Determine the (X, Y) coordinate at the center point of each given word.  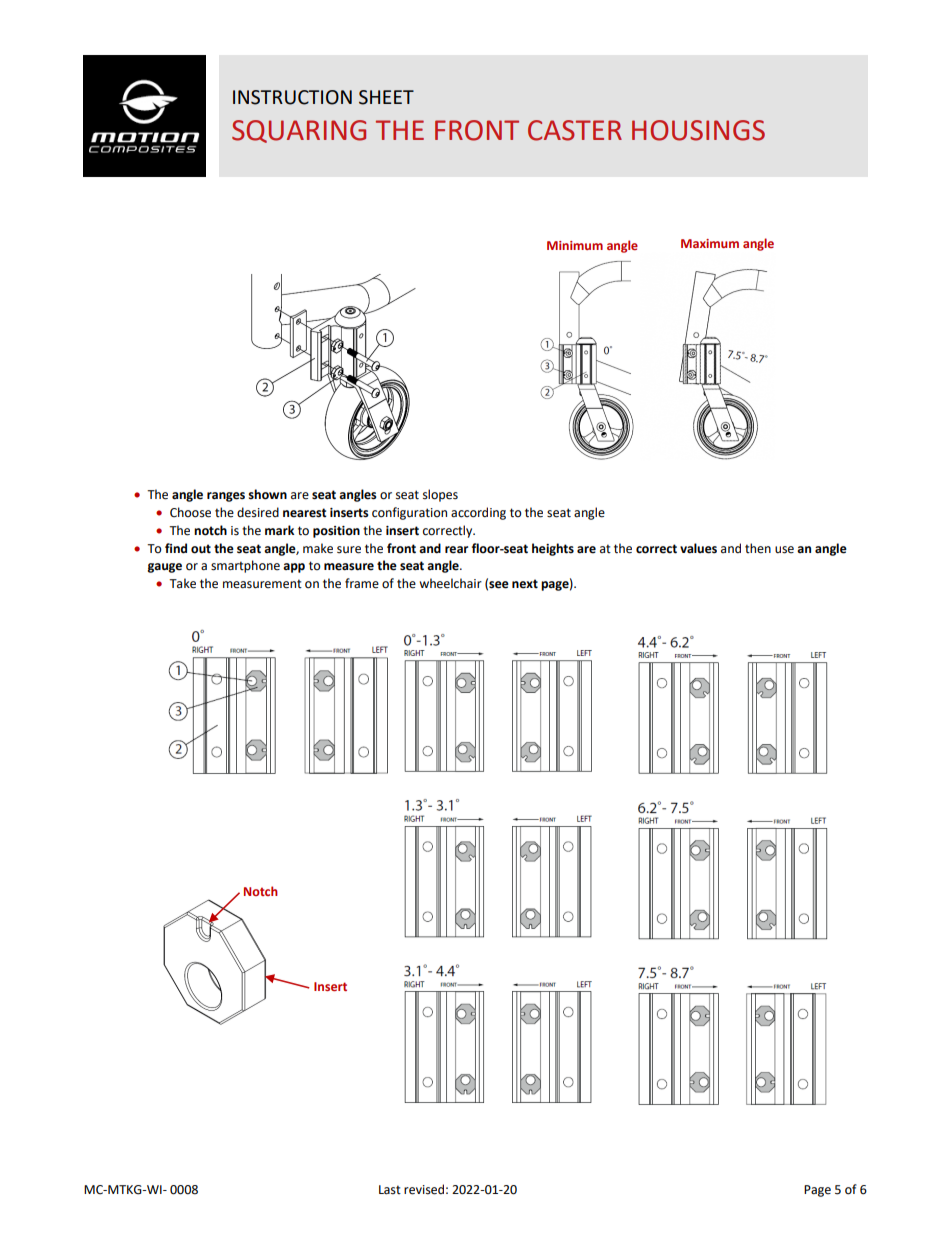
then (758, 548)
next (525, 584)
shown (267, 494)
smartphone (245, 566)
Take (182, 583)
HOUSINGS (698, 130)
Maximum (710, 243)
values (698, 548)
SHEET (386, 97)
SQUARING (299, 131)
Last (390, 1190)
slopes (440, 495)
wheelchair (450, 583)
